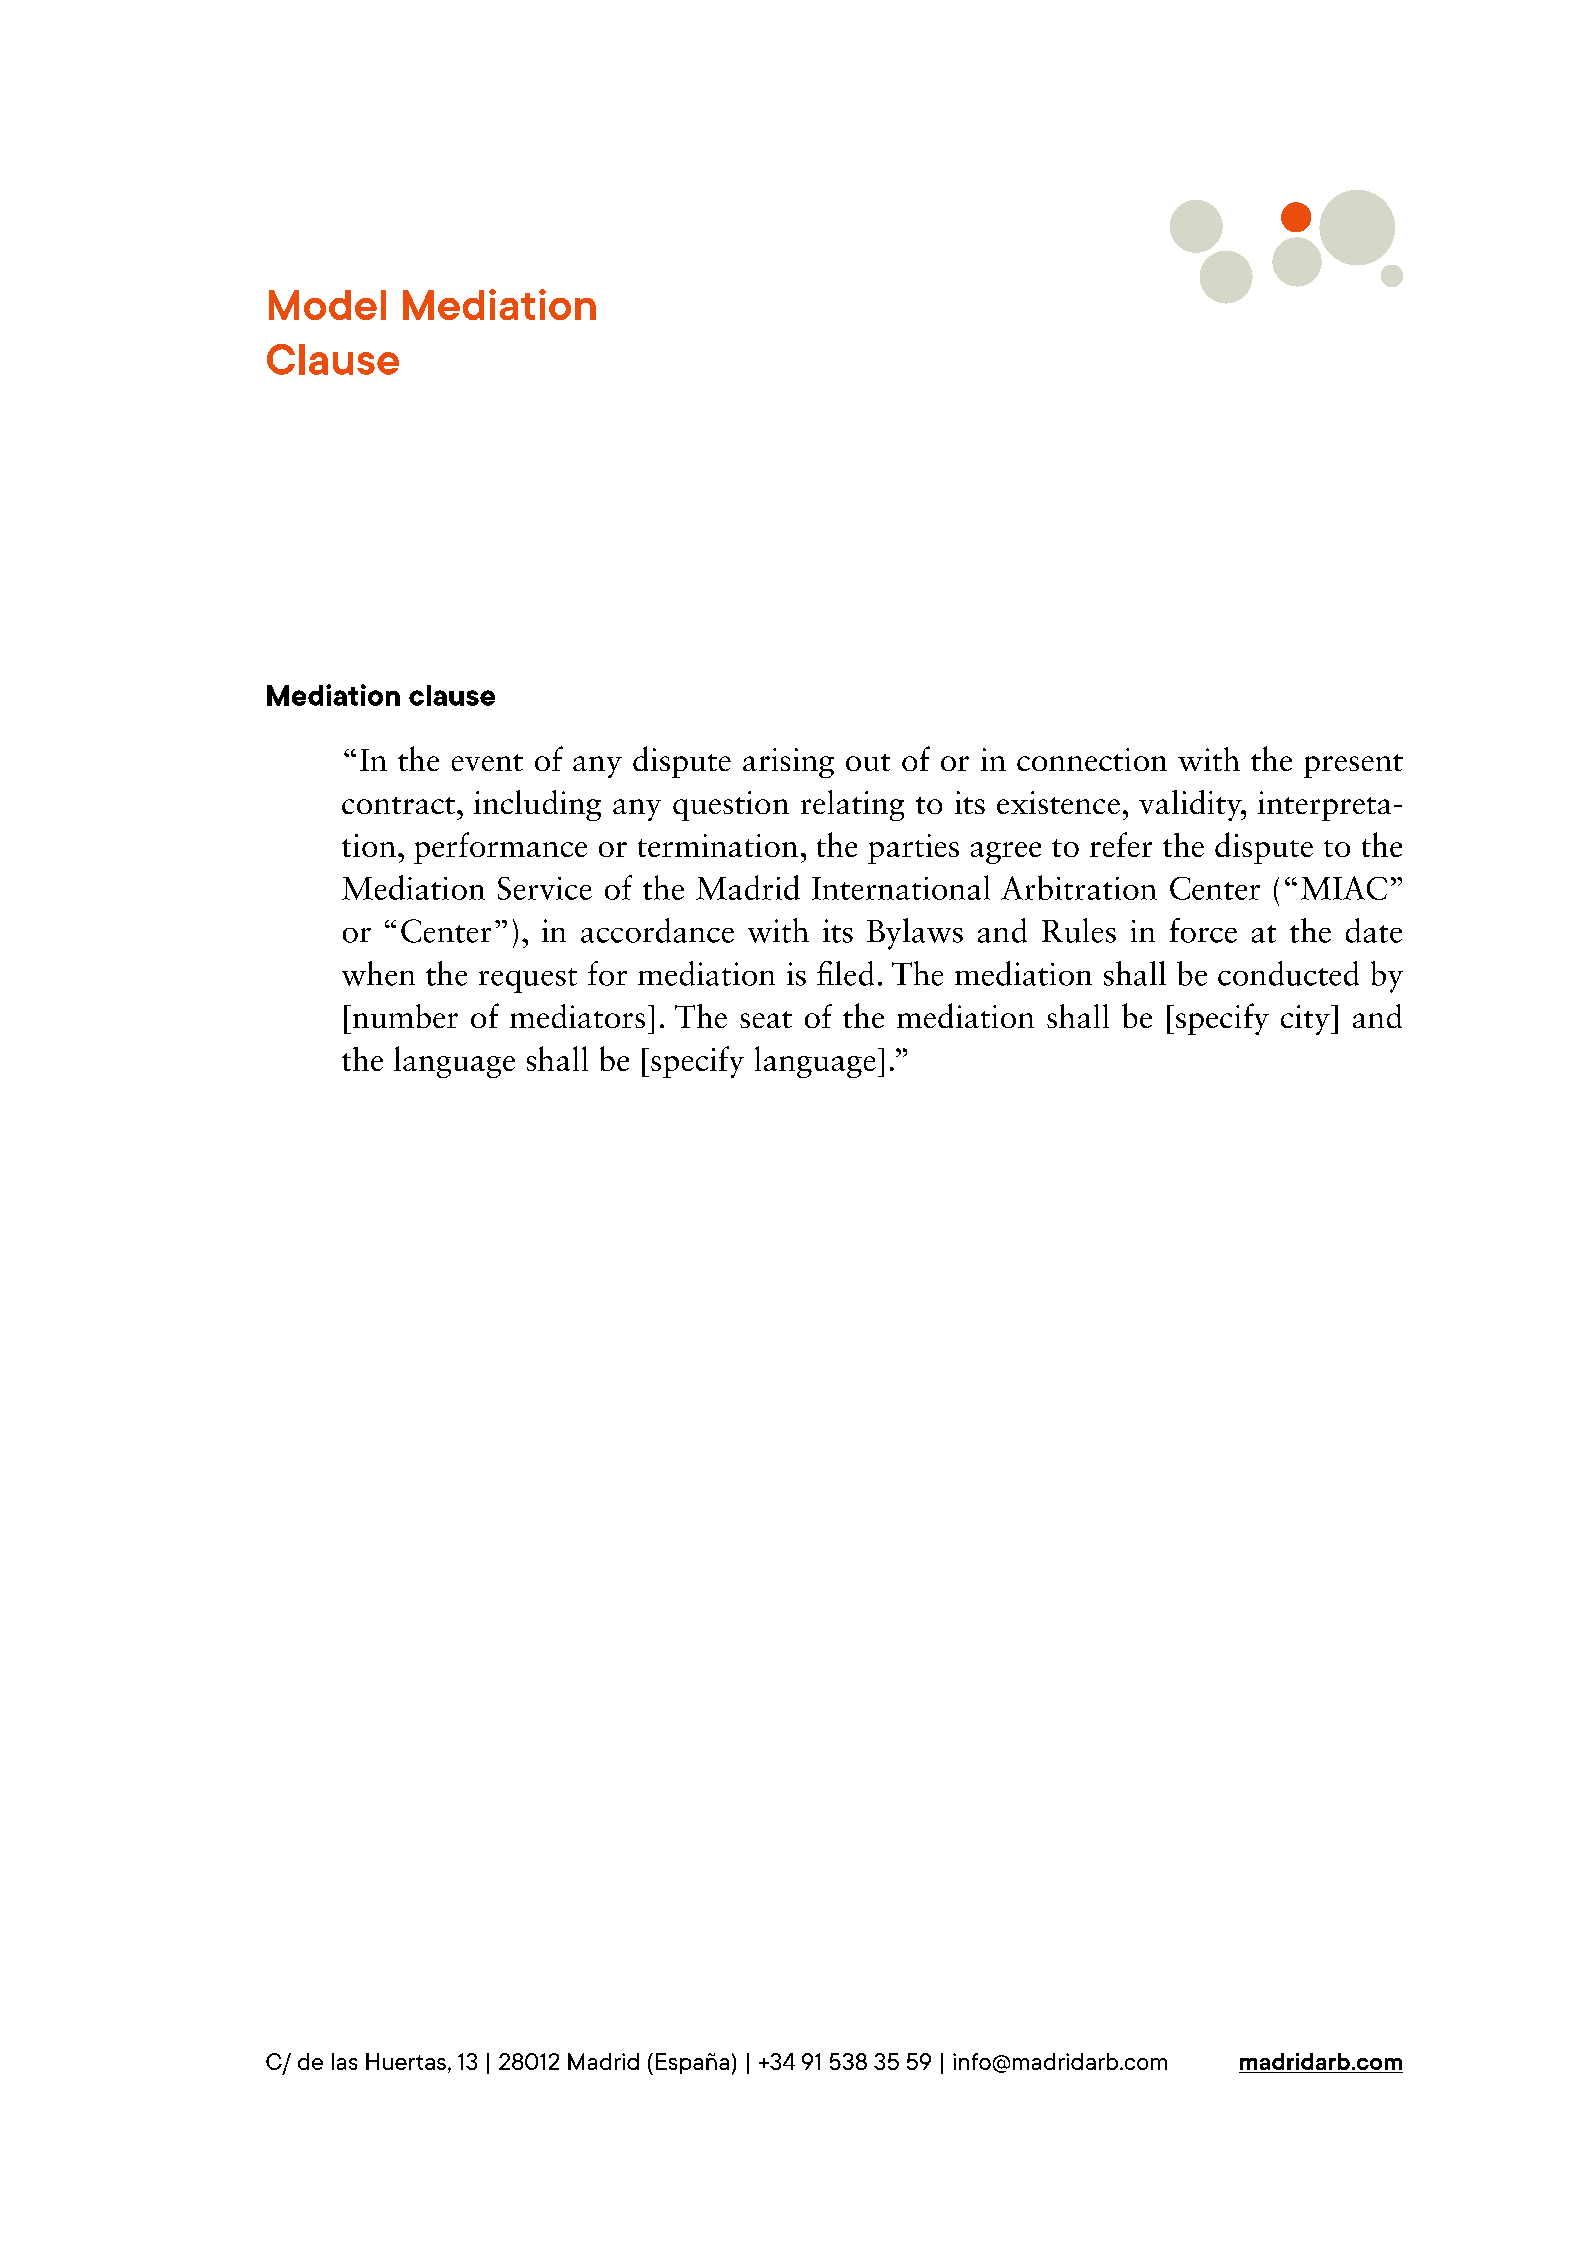 Image resolution: width=1593 pixels, height=2254 pixels. I want to click on Model, so click(327, 305).
